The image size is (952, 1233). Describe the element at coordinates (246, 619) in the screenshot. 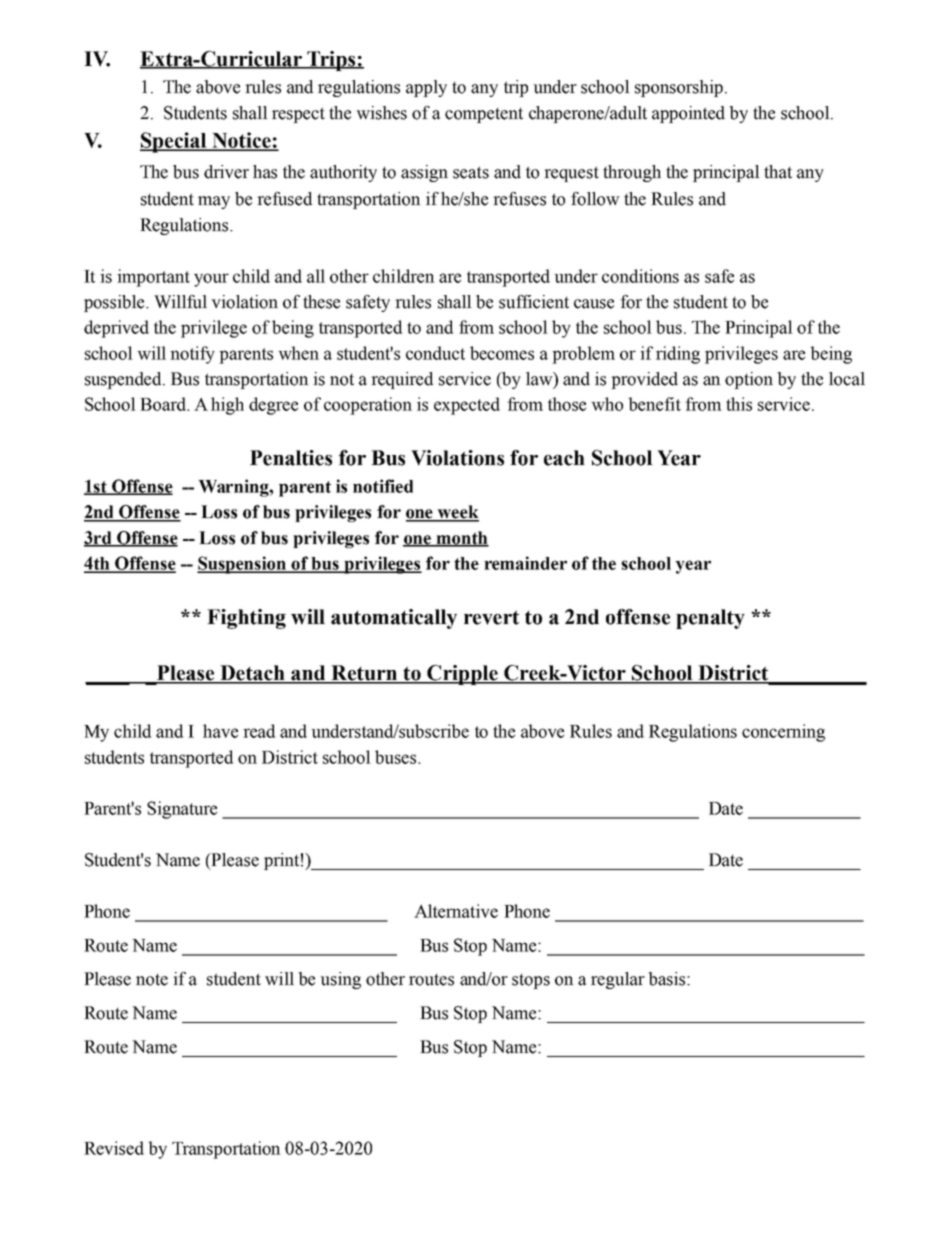

I see `Fighting` at that location.
